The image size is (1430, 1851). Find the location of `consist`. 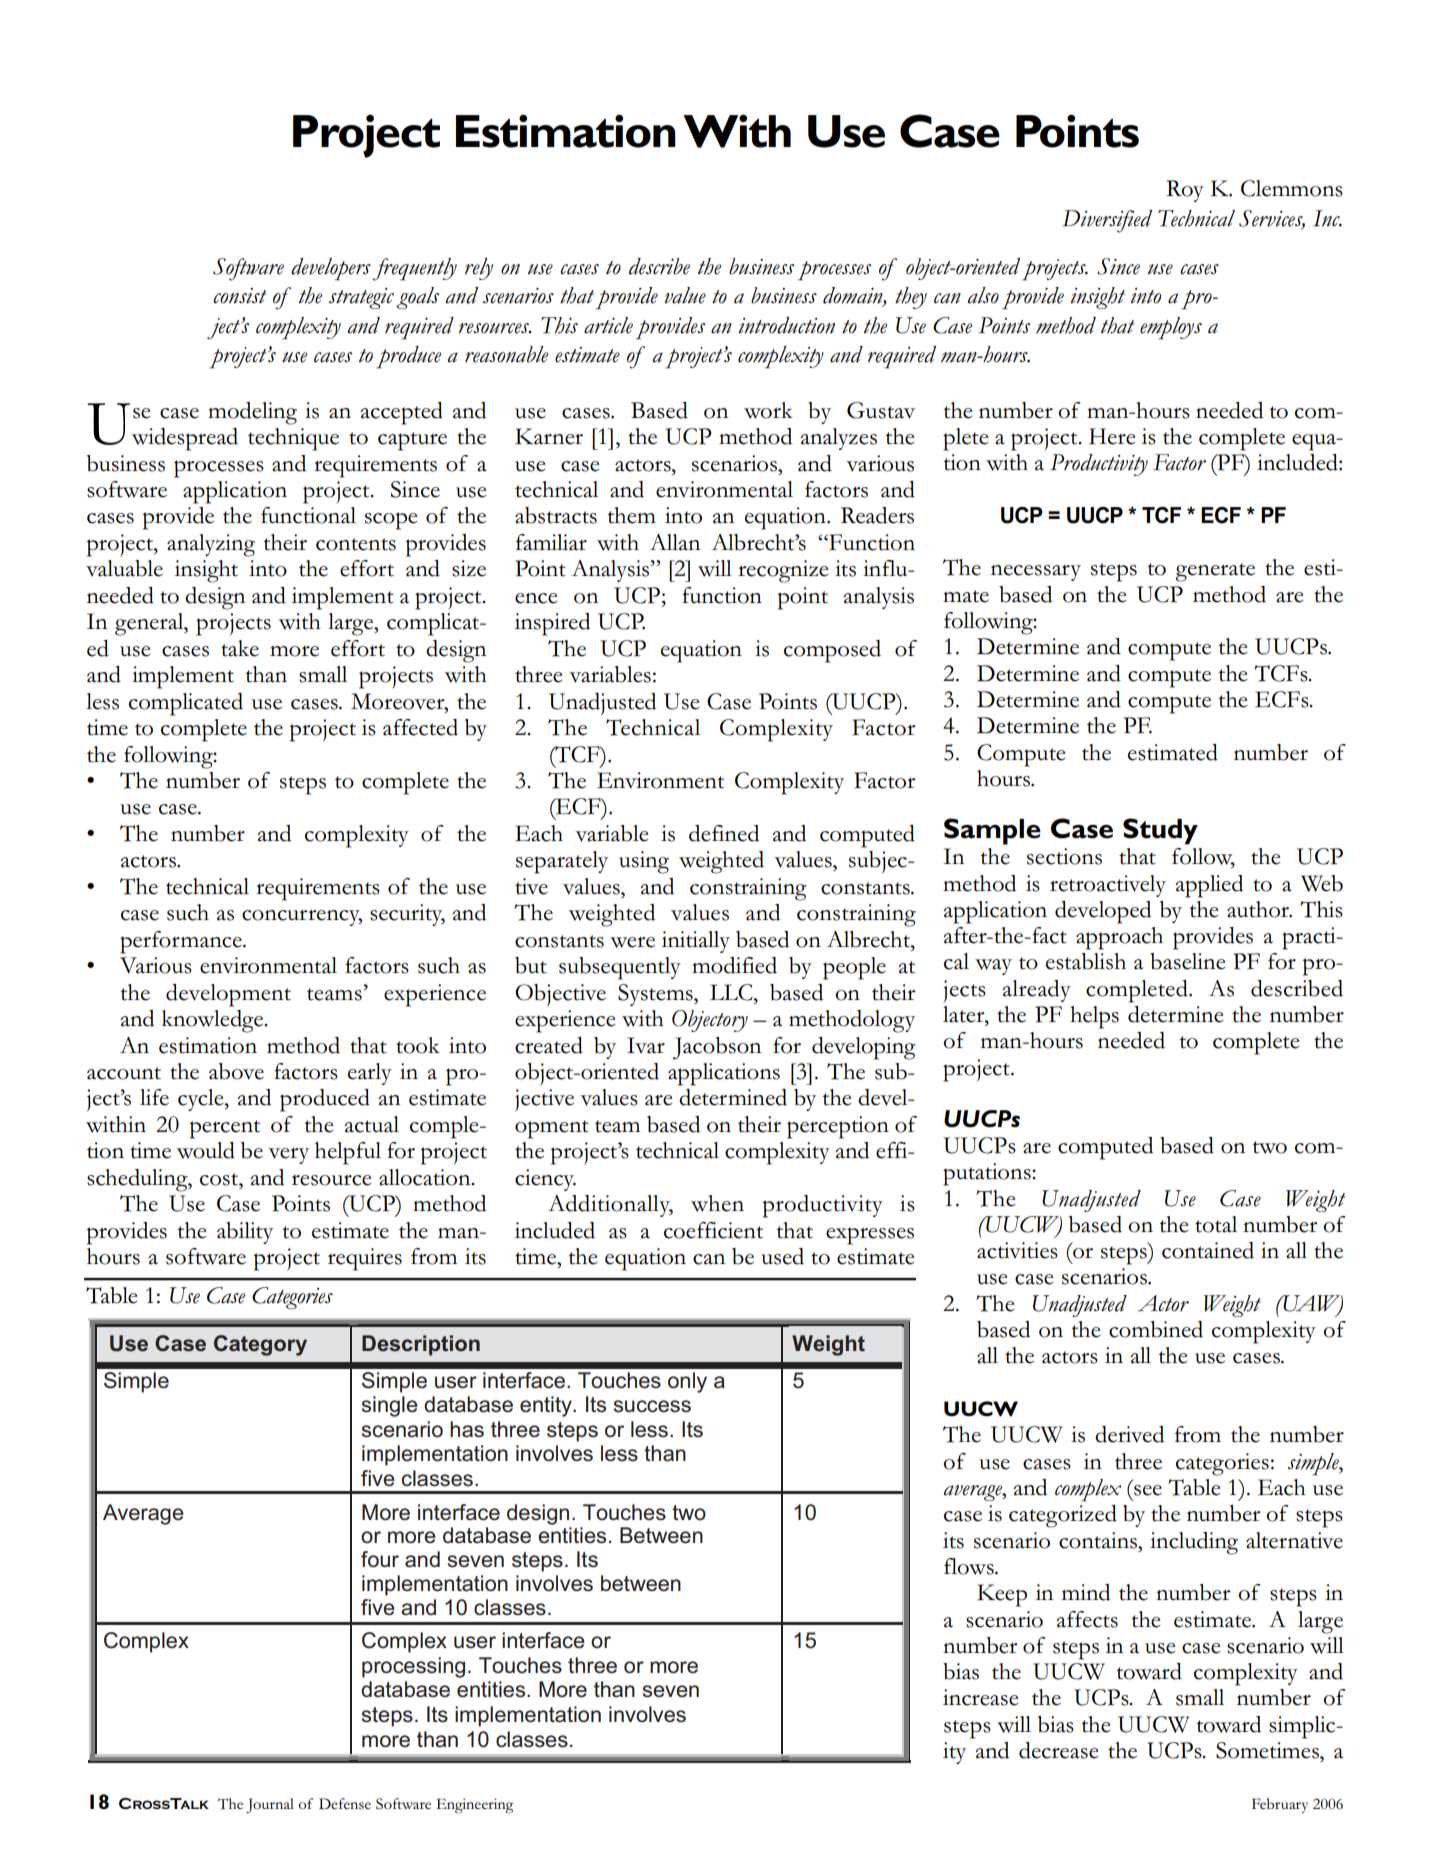

consist is located at coordinates (240, 296).
